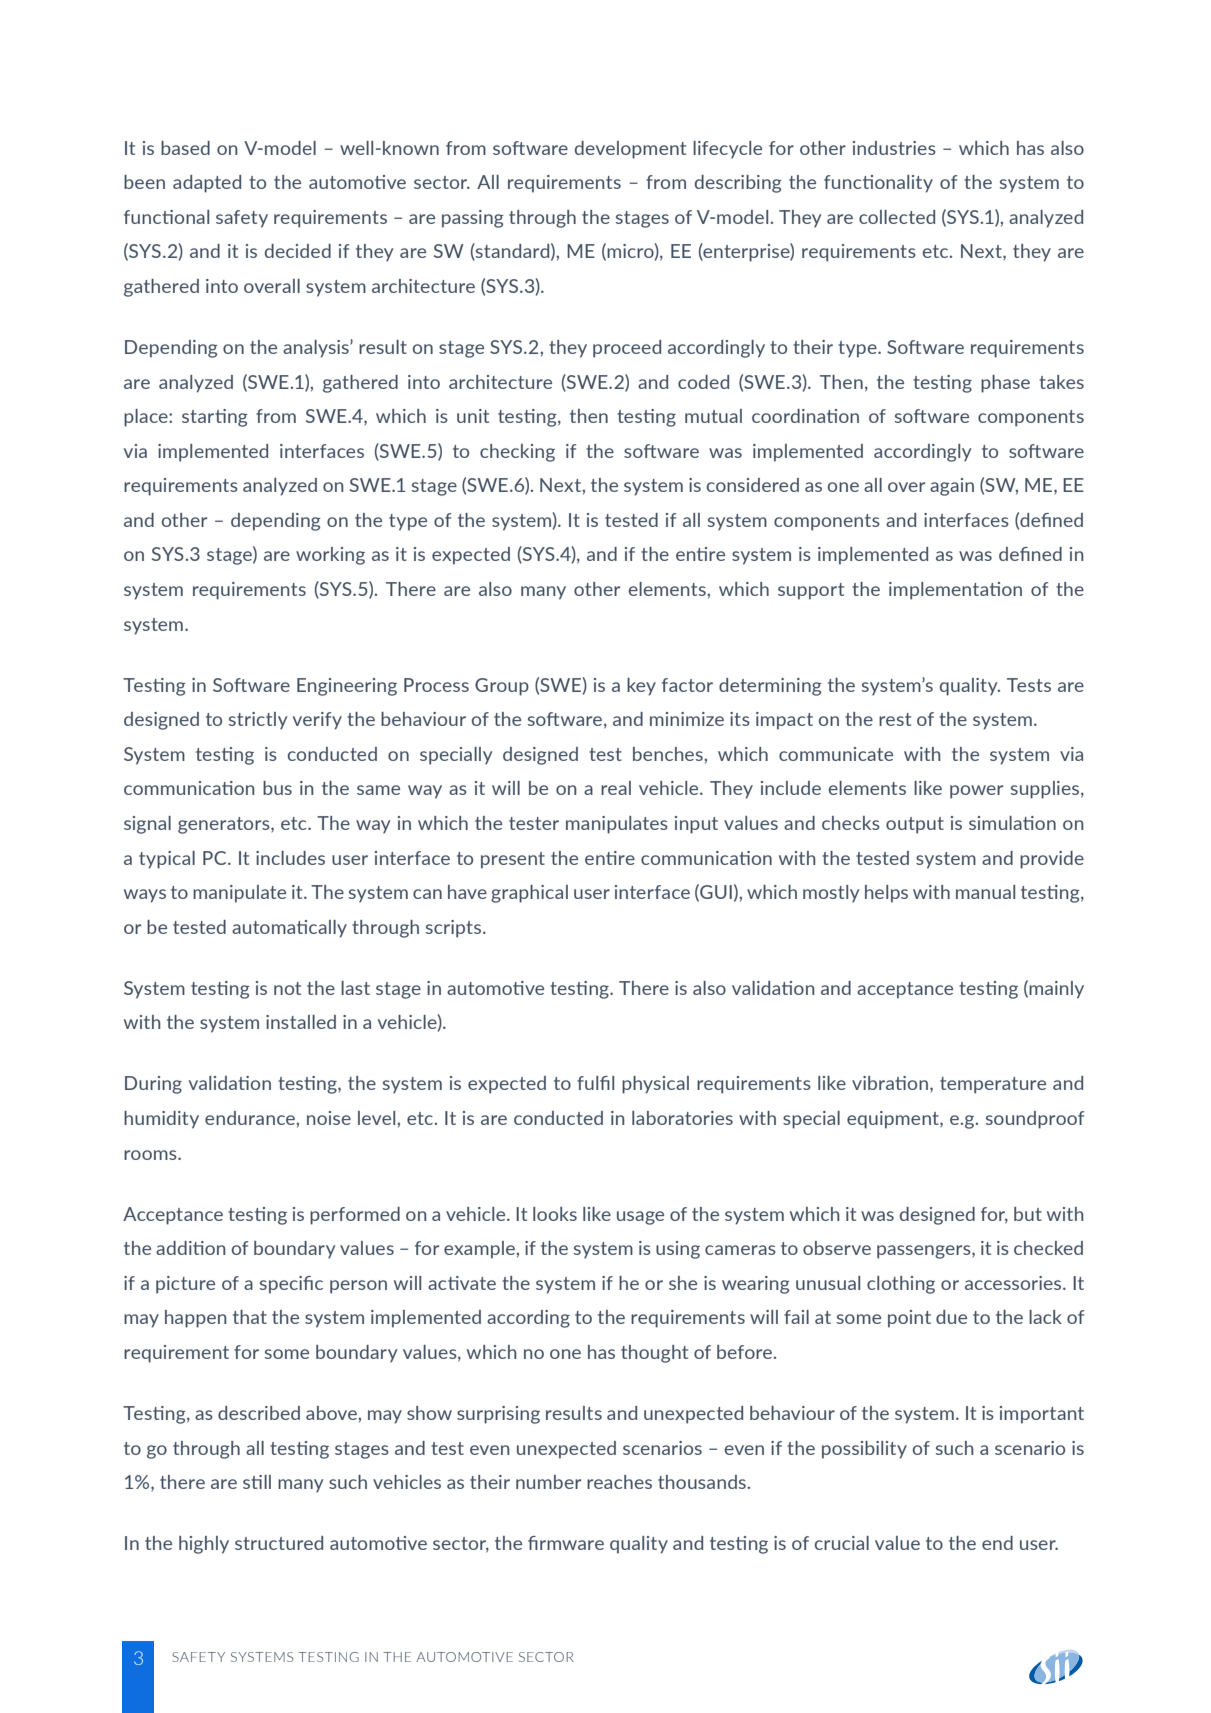  What do you see at coordinates (257, 1482) in the screenshot?
I see `still` at bounding box center [257, 1482].
